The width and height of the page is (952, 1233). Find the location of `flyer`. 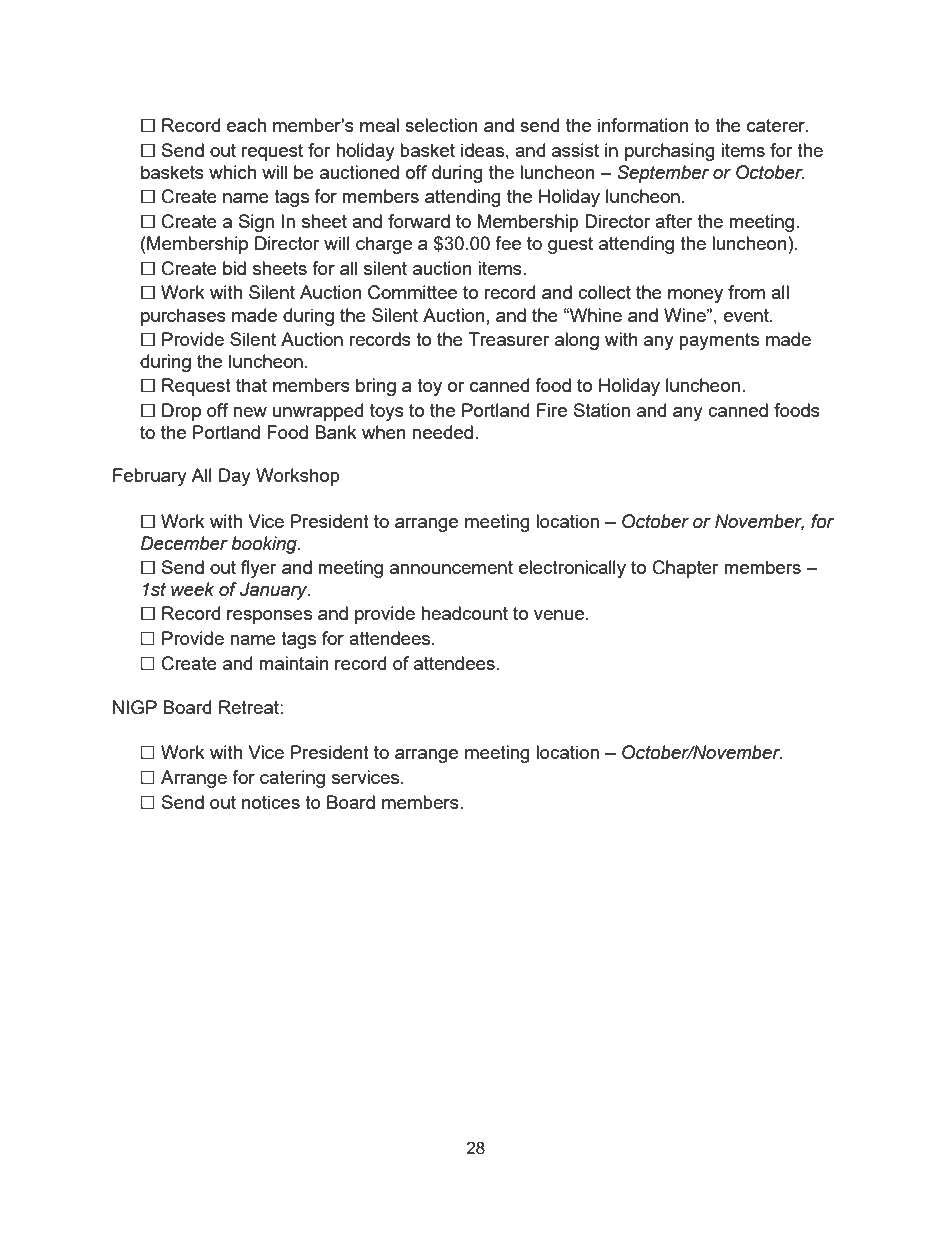

flyer is located at coordinates (259, 569).
